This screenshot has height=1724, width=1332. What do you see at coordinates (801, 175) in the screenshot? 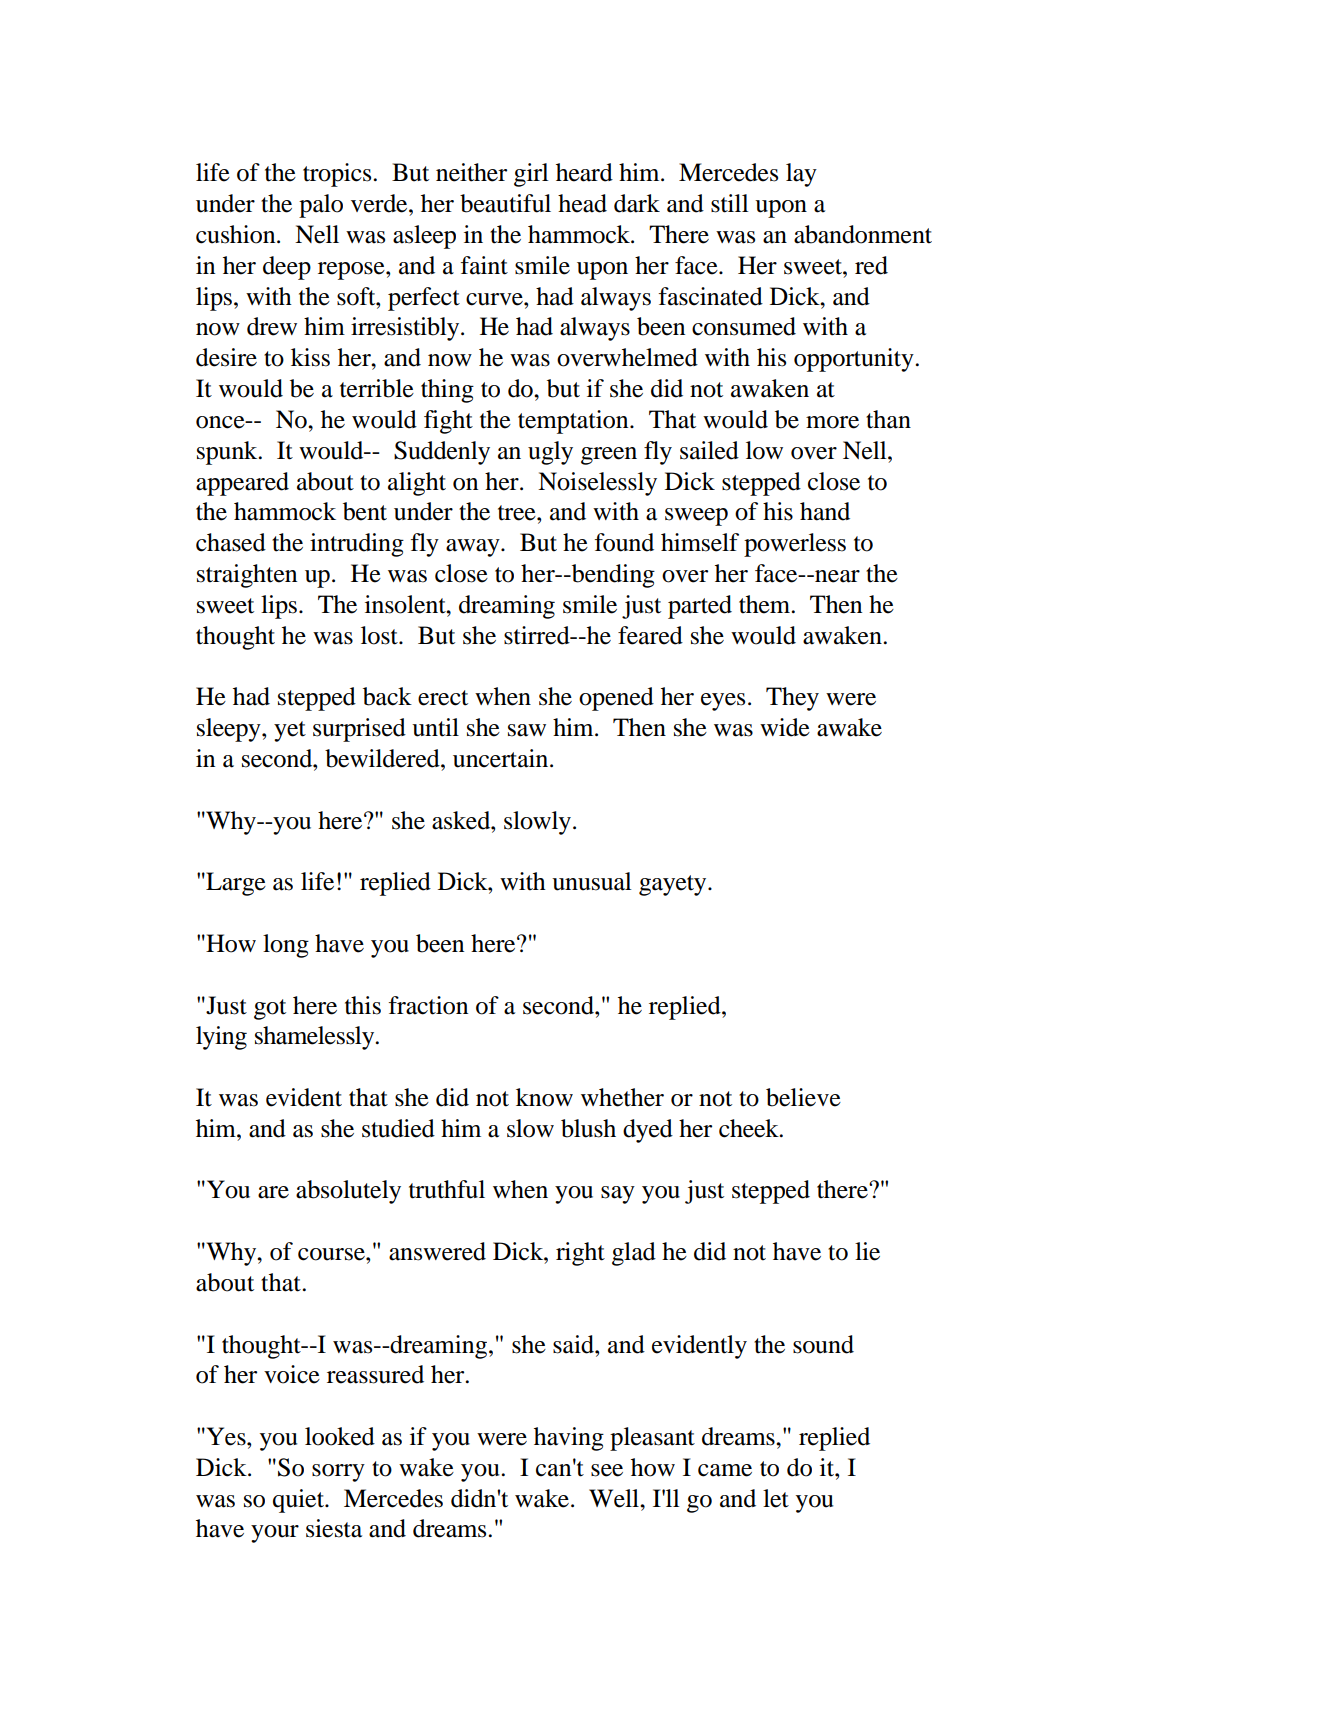
I see `lay` at bounding box center [801, 175].
